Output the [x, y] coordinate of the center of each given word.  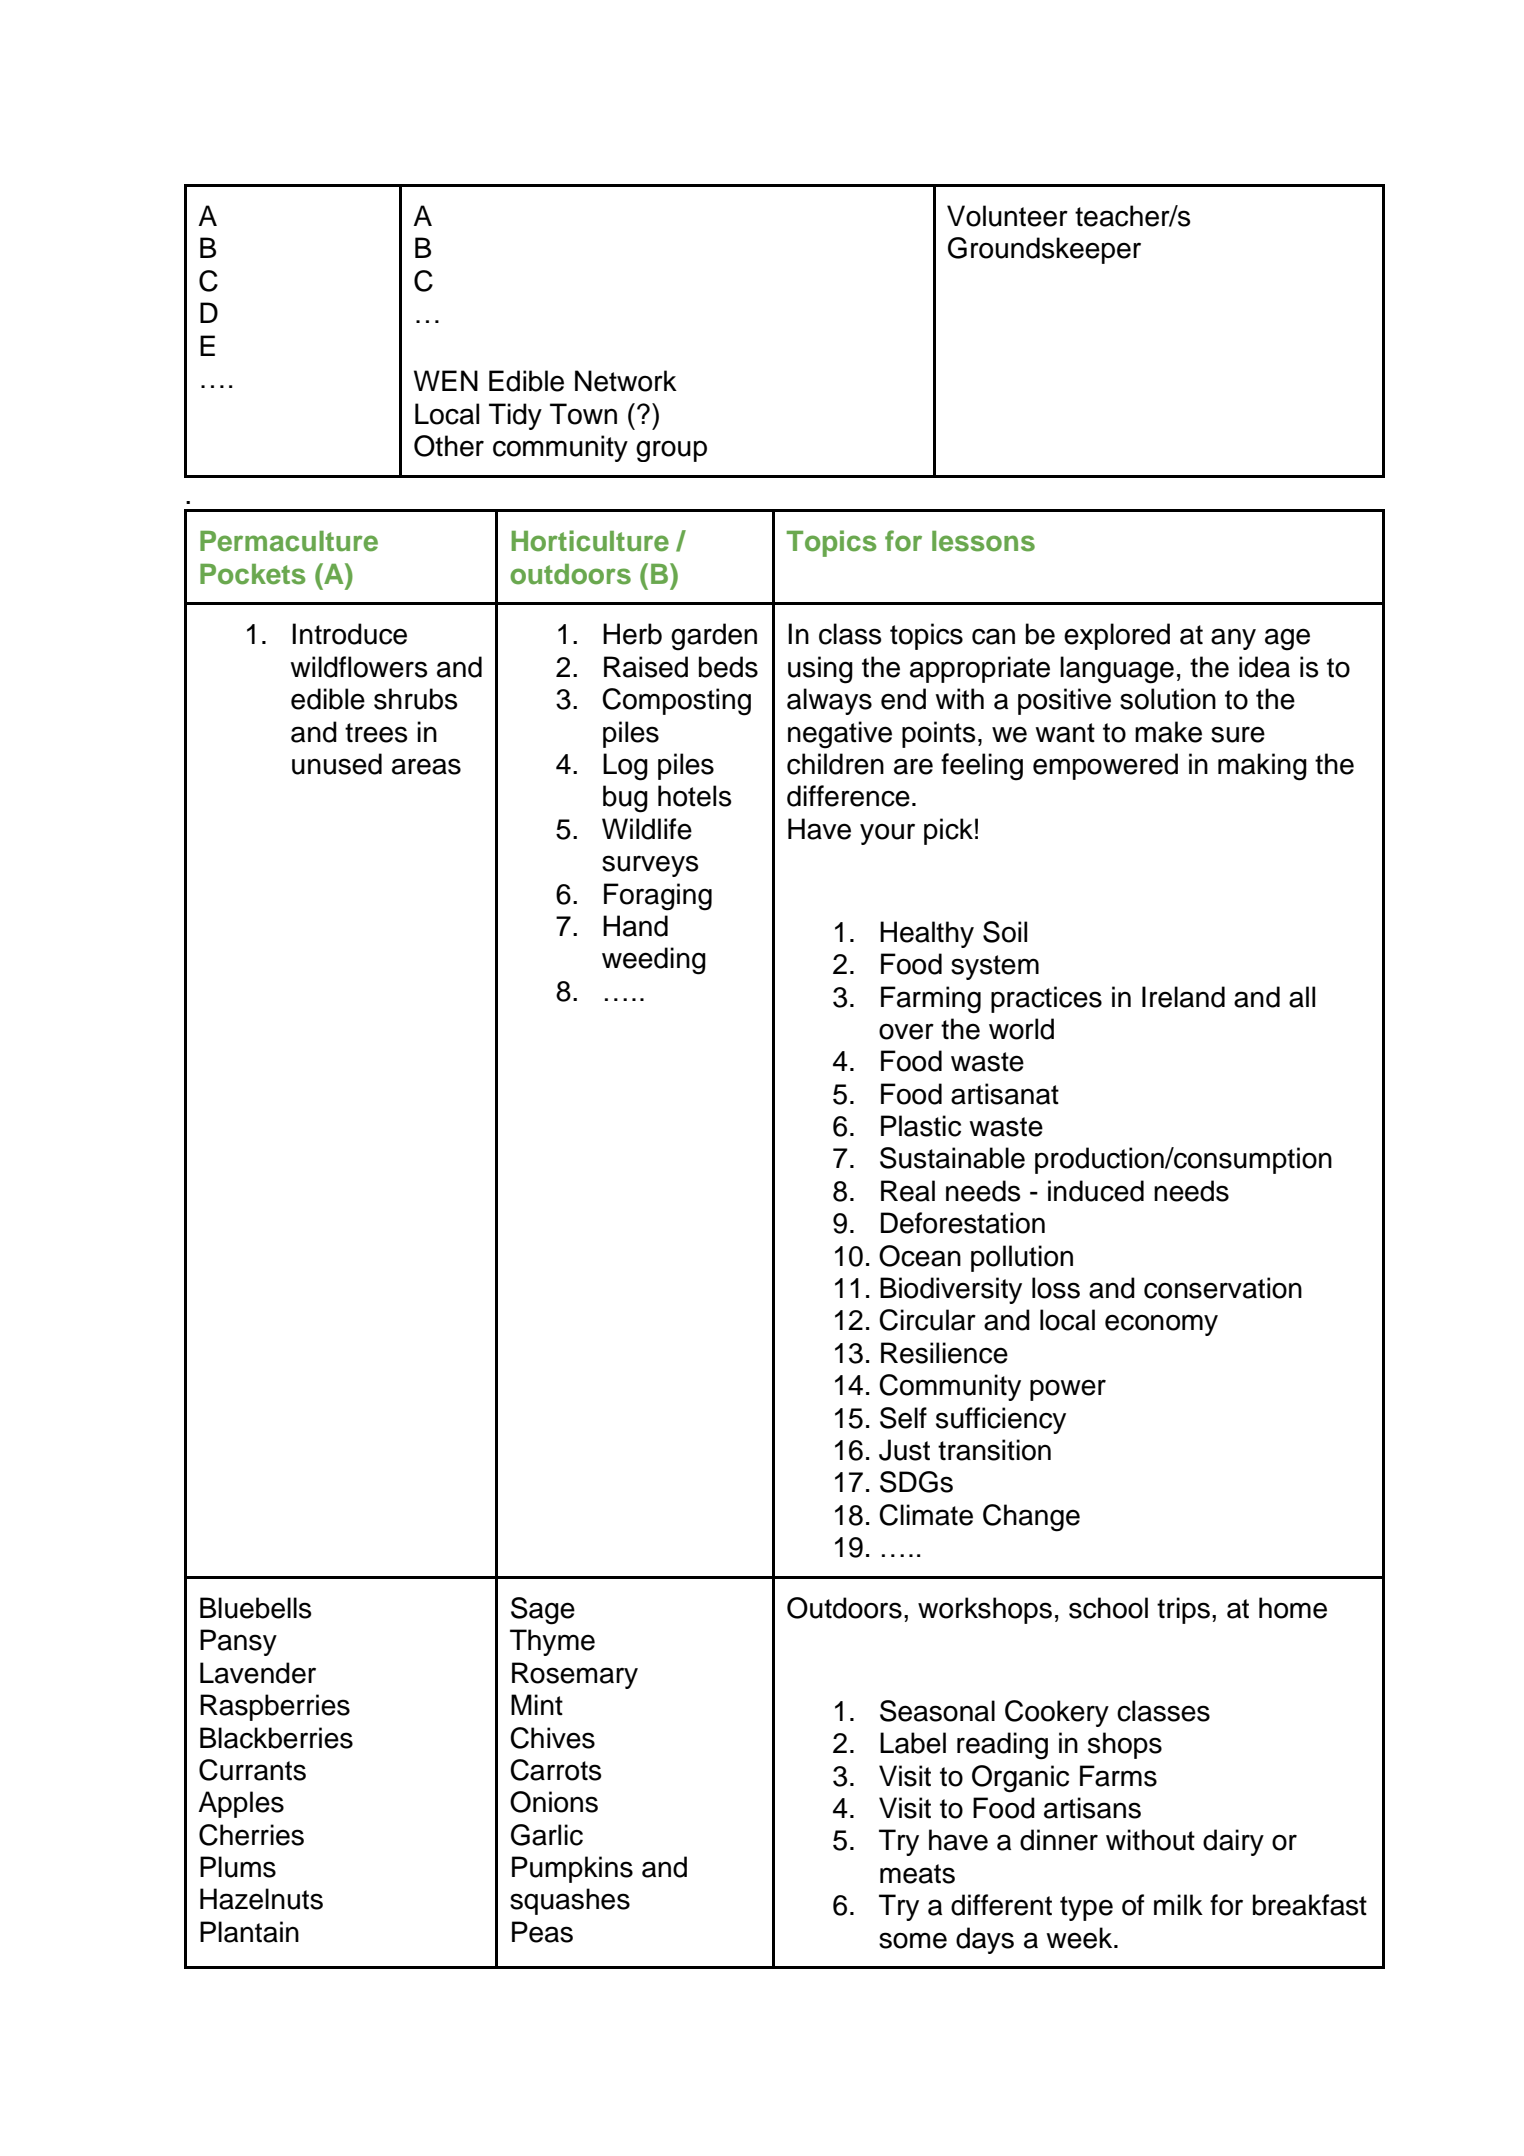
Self [903, 1418]
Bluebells [255, 1608]
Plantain [249, 1932]
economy [1161, 1325]
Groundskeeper [1044, 250]
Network [626, 381]
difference [848, 796]
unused [337, 764]
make [1168, 732]
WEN [446, 380]
